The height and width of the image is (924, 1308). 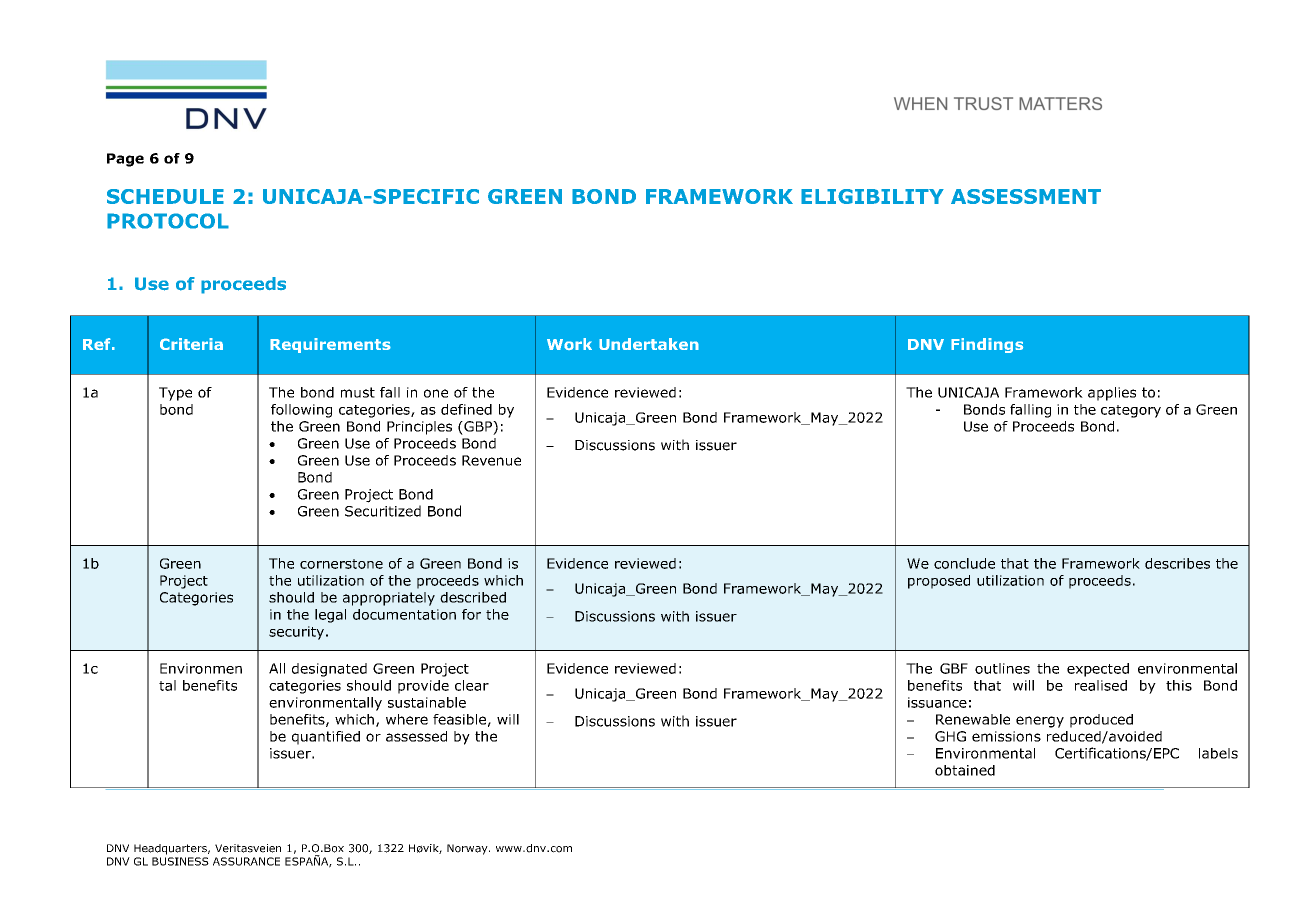 What do you see at coordinates (649, 344) in the image?
I see `Undertaken` at bounding box center [649, 344].
